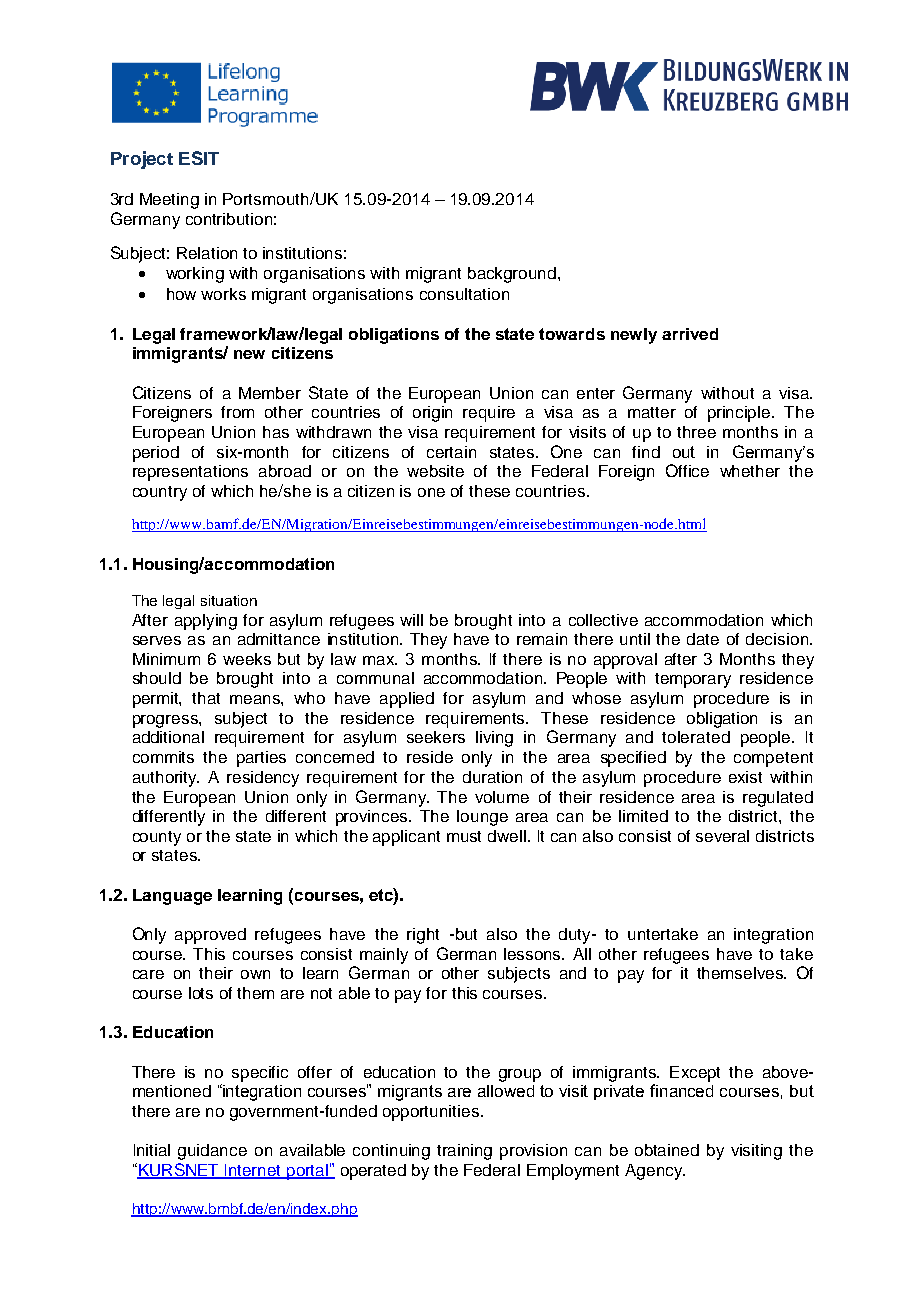  What do you see at coordinates (693, 680) in the screenshot?
I see `temporary` at bounding box center [693, 680].
